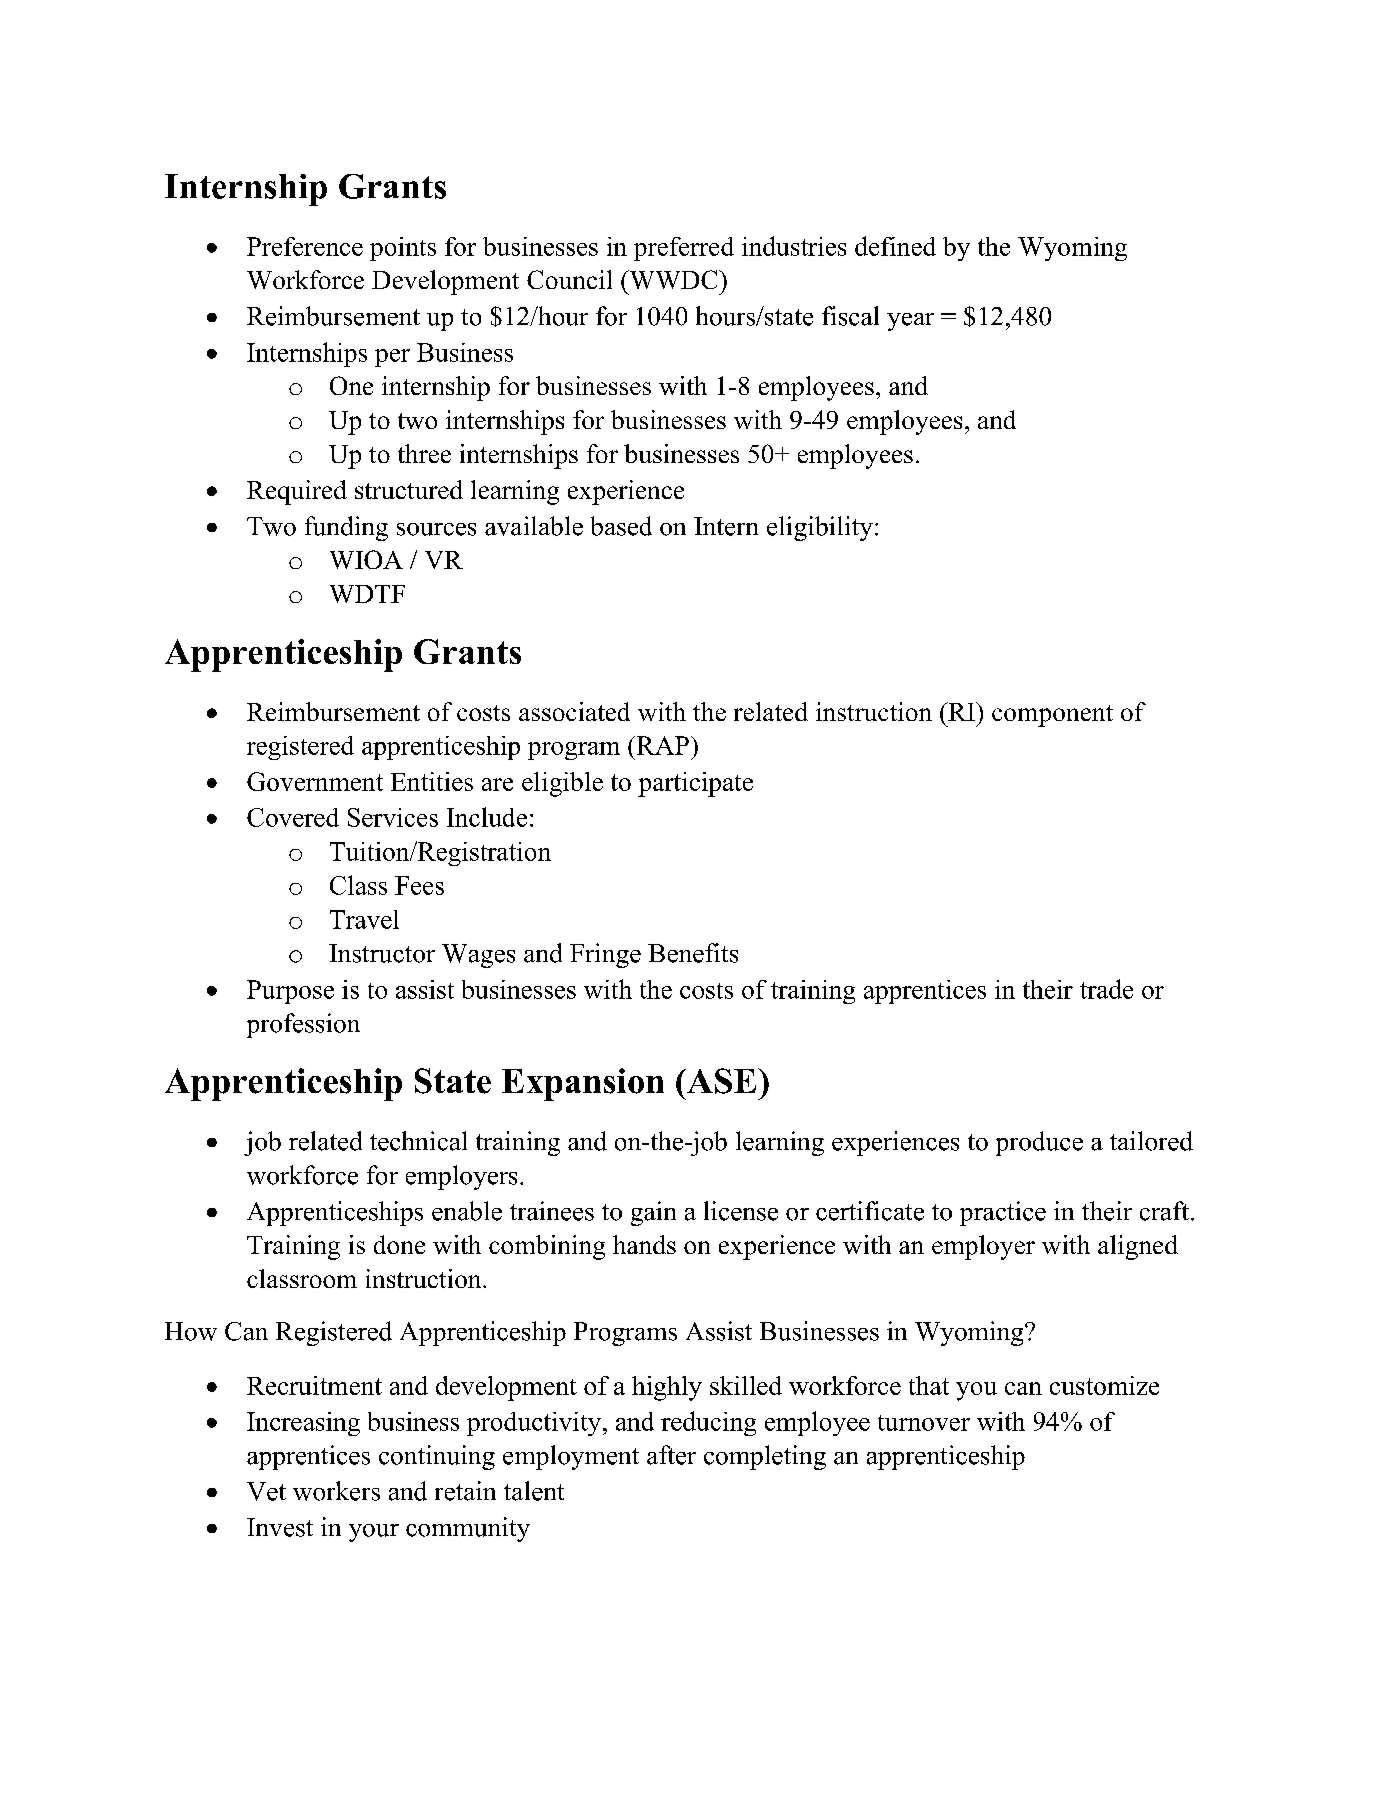  I want to click on Preference, so click(305, 246).
